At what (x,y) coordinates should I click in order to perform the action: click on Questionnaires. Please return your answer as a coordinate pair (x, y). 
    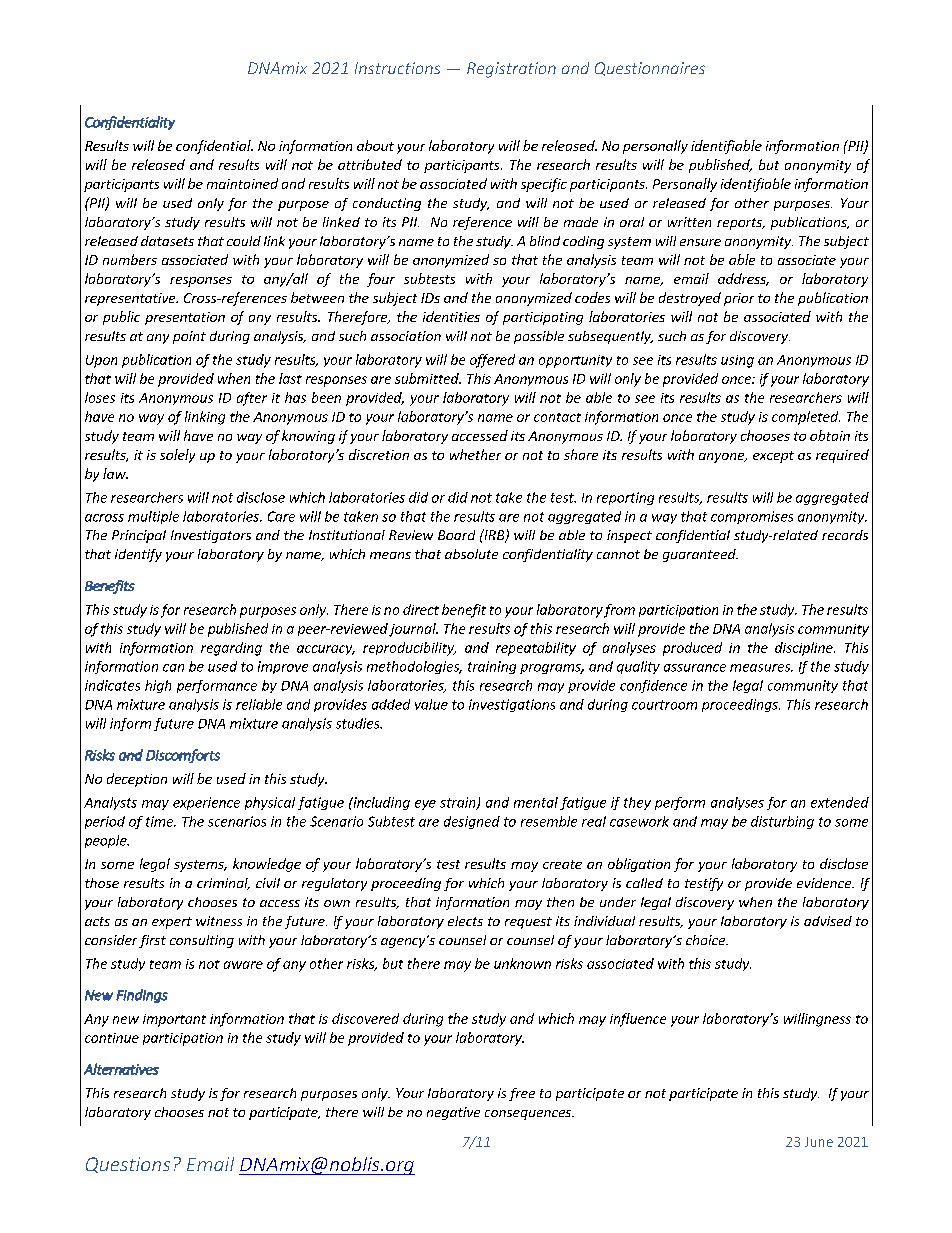
    Looking at the image, I should click on (650, 69).
